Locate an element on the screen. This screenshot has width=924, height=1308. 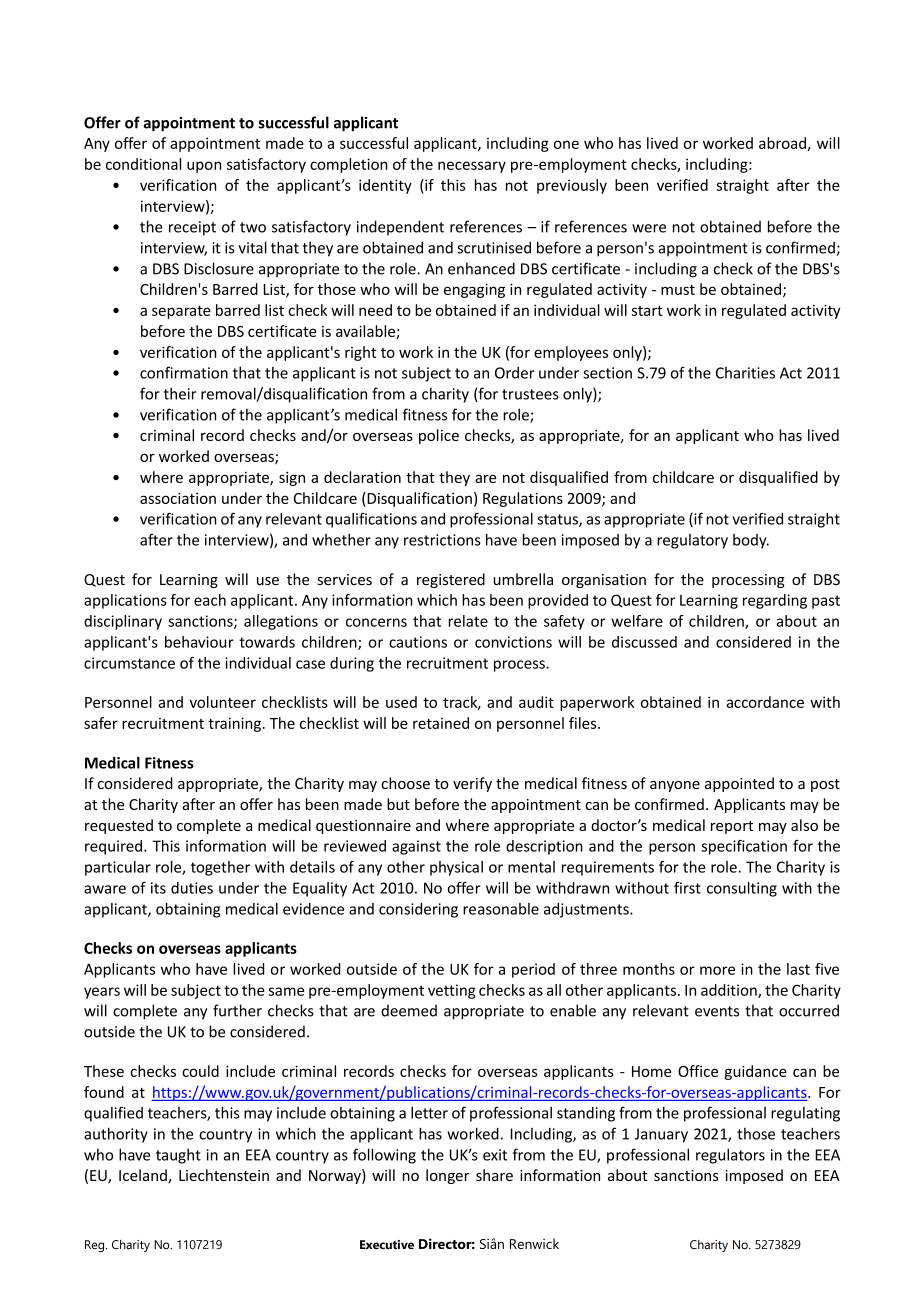
longer is located at coordinates (448, 1176).
